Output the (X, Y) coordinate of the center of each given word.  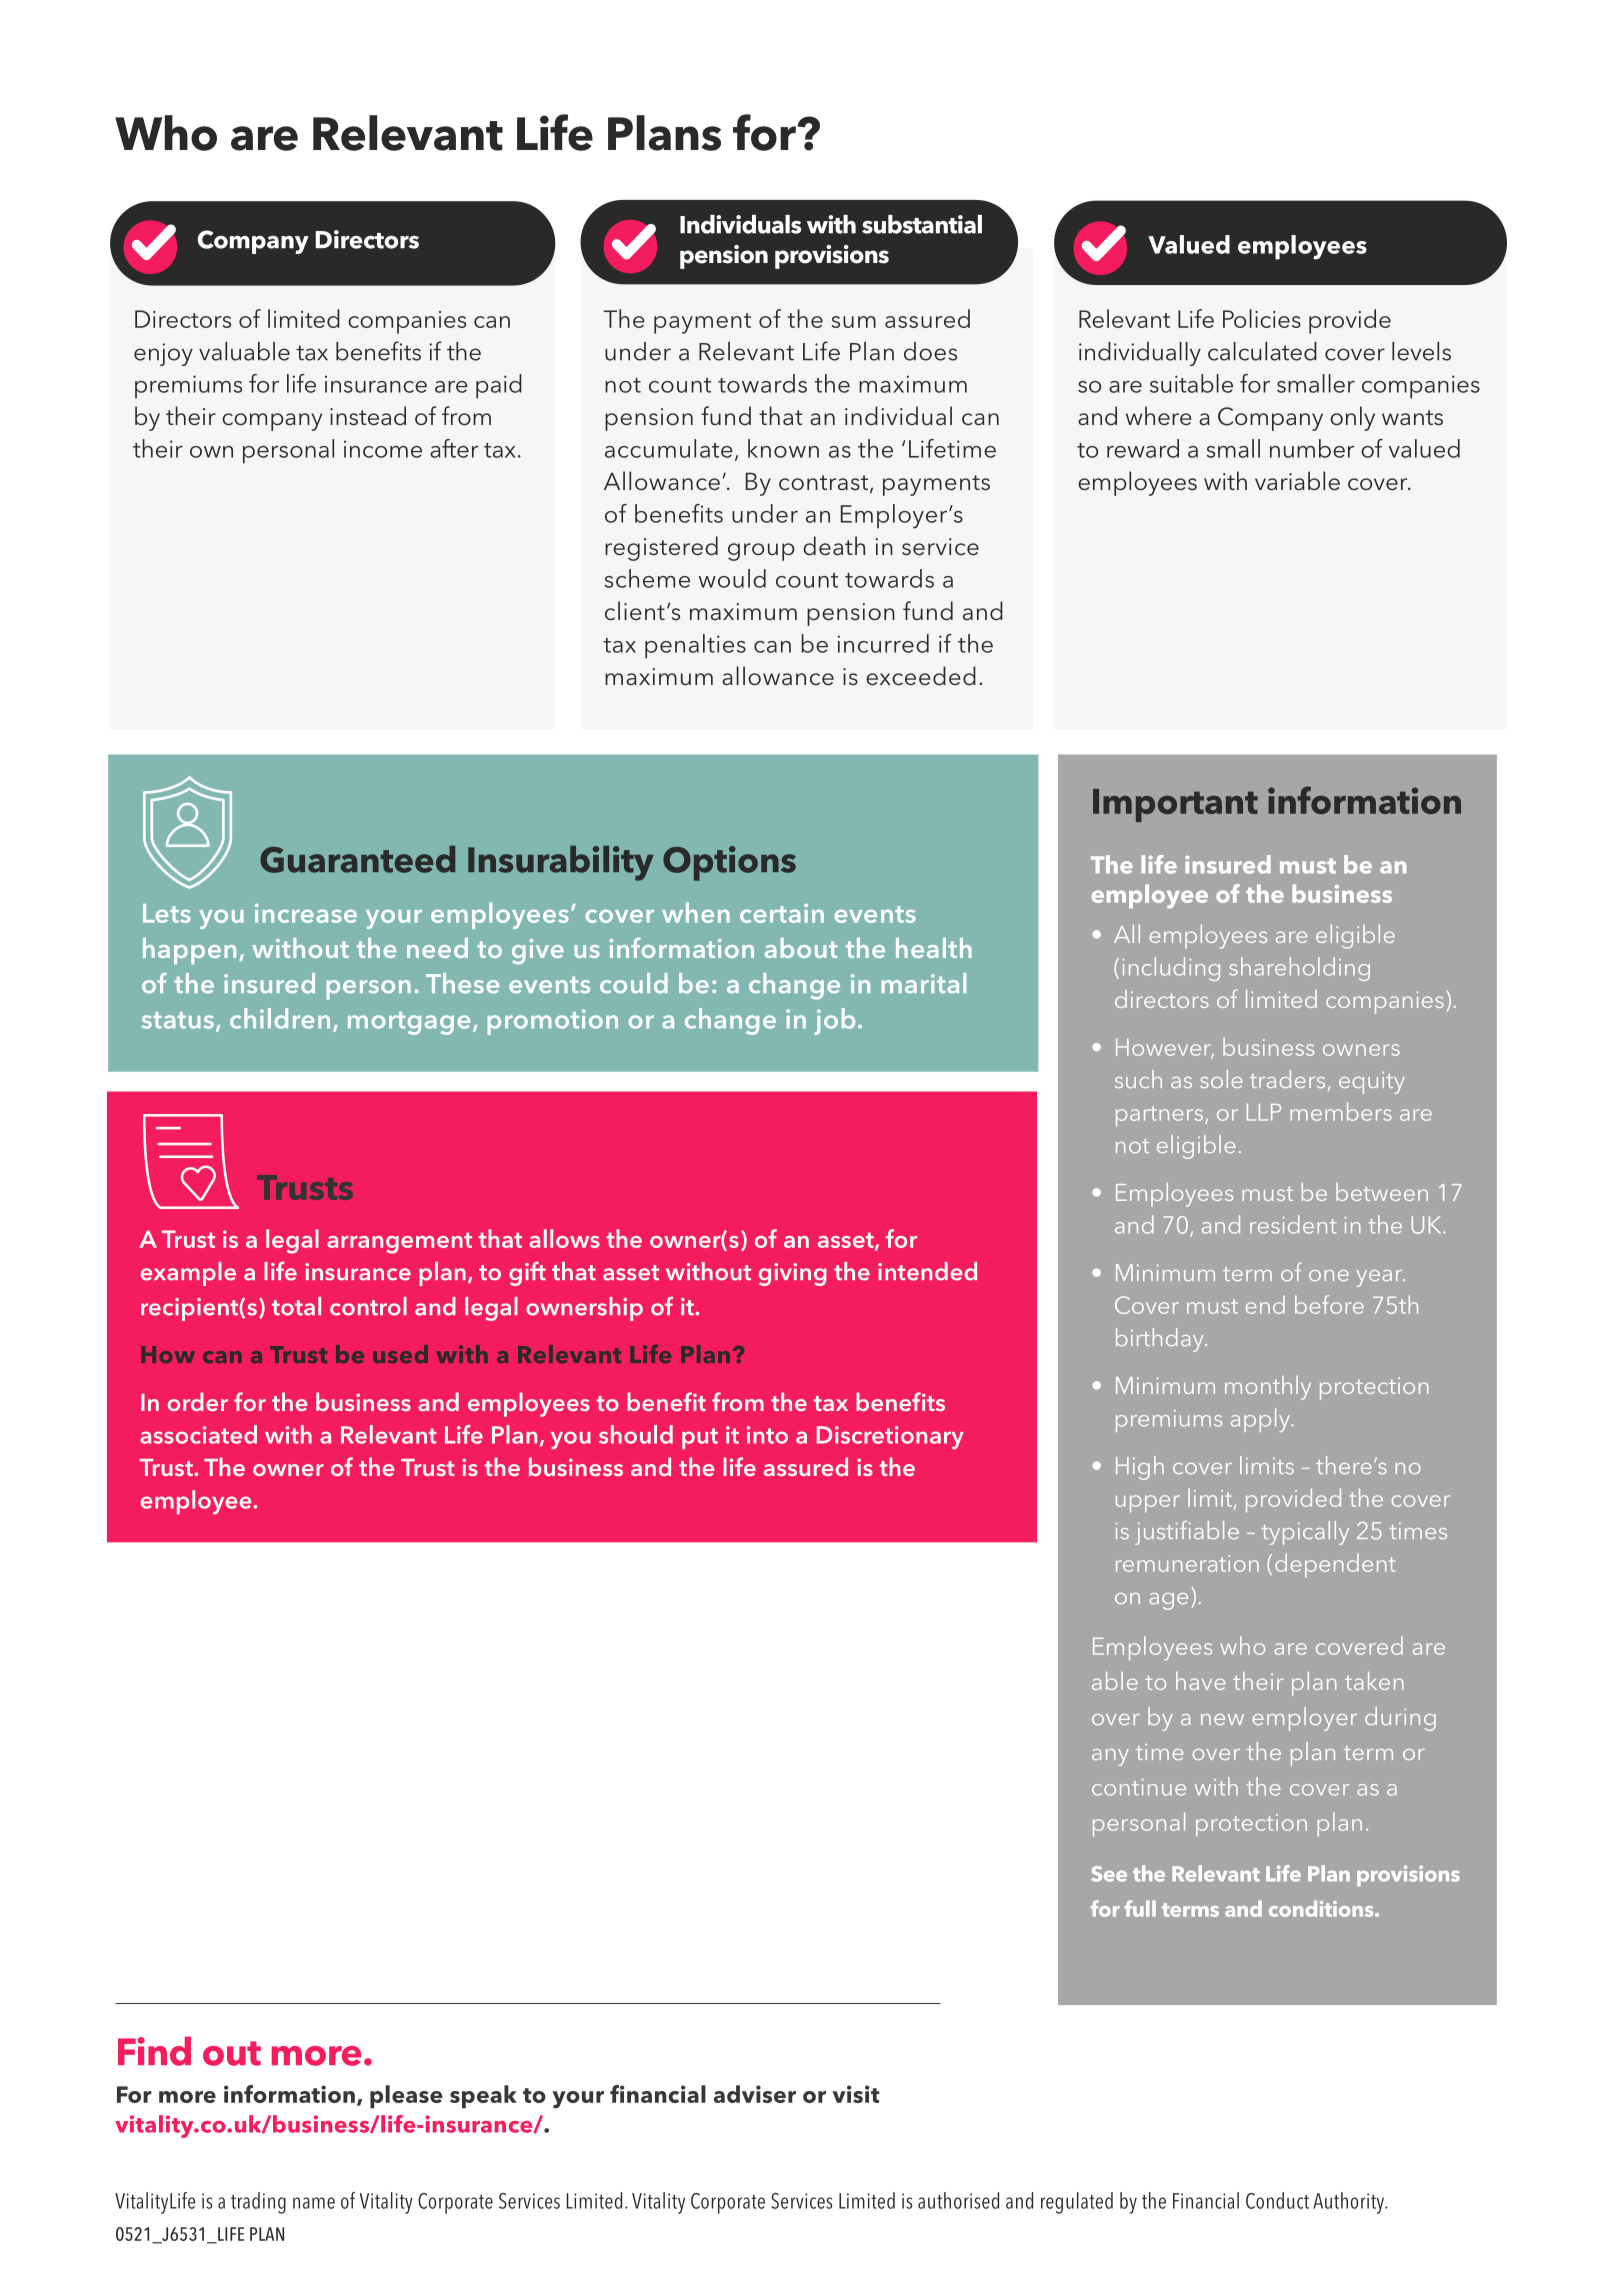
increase (306, 913)
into (767, 1435)
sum (854, 322)
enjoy (163, 354)
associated (198, 1434)
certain (782, 913)
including (1171, 969)
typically (1305, 1533)
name (314, 2203)
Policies (1262, 318)
